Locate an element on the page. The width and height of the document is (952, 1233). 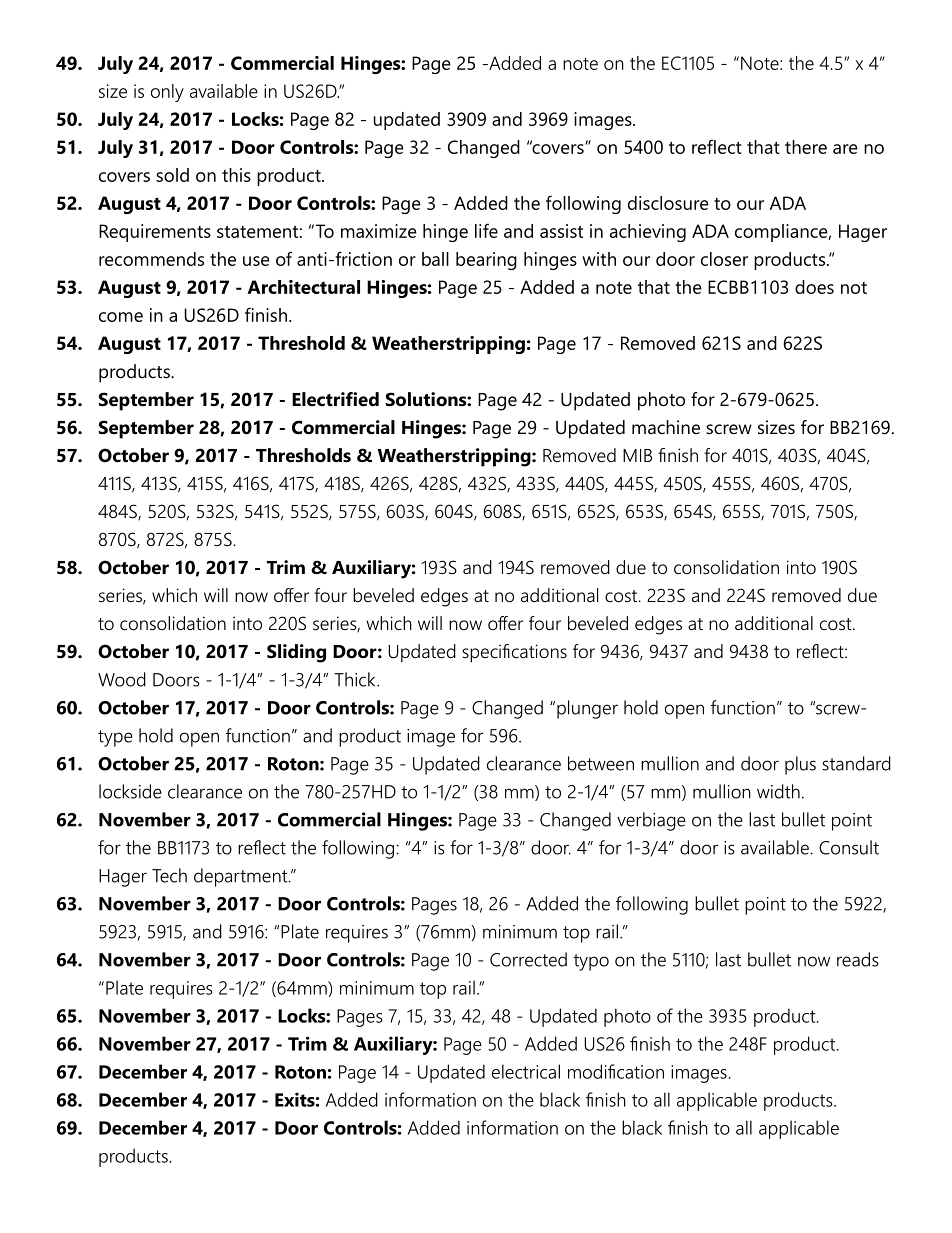
Electrified is located at coordinates (335, 399).
